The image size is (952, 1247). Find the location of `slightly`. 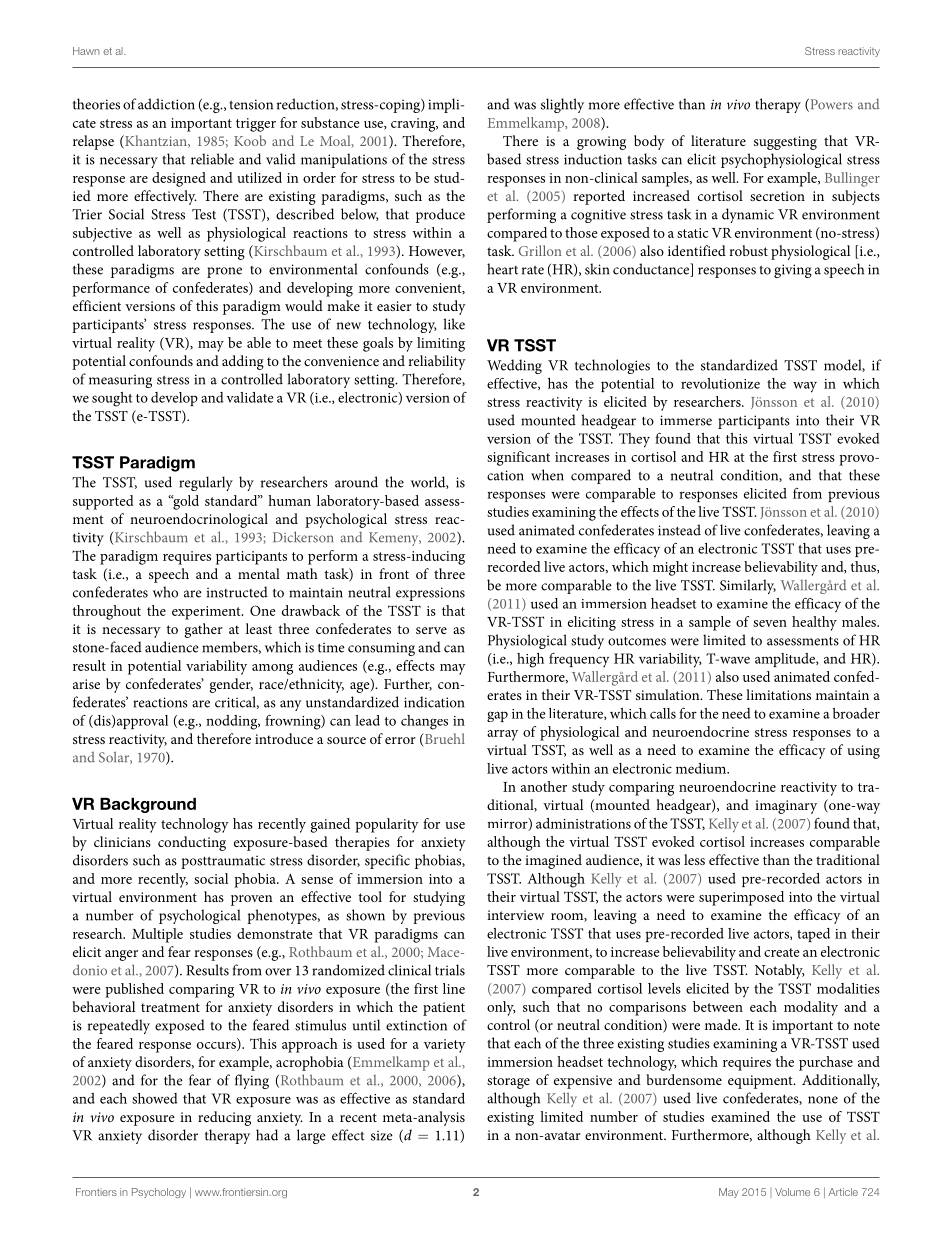

slightly is located at coordinates (562, 105).
